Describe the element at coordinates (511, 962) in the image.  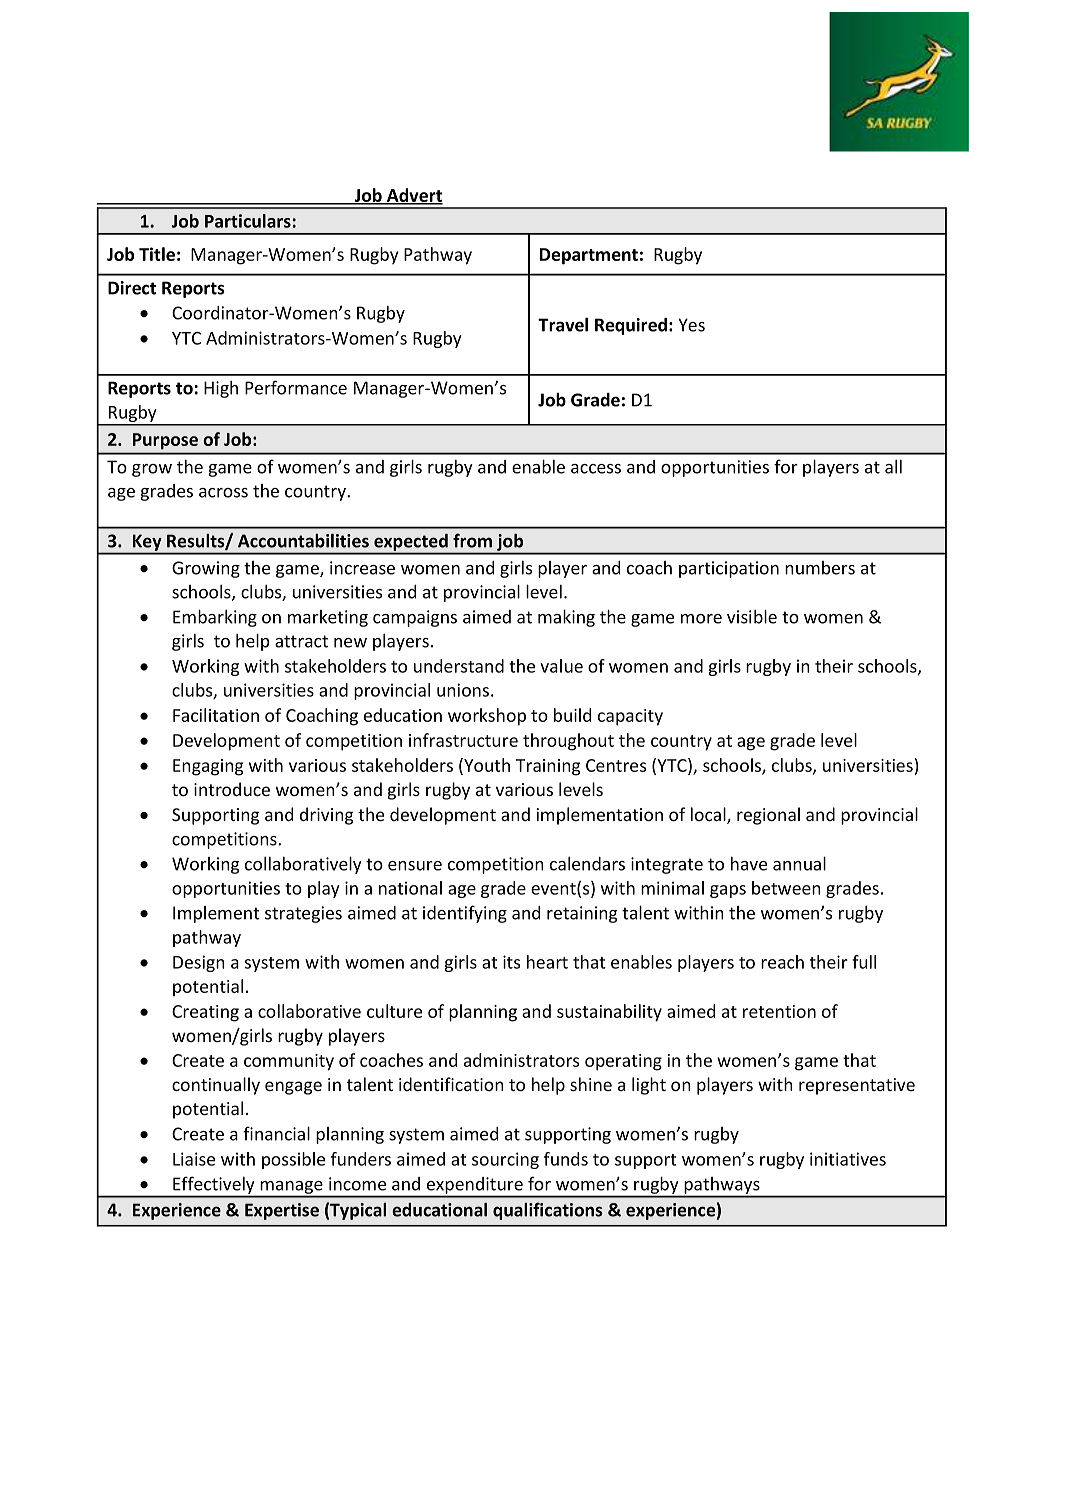
I see `its` at that location.
